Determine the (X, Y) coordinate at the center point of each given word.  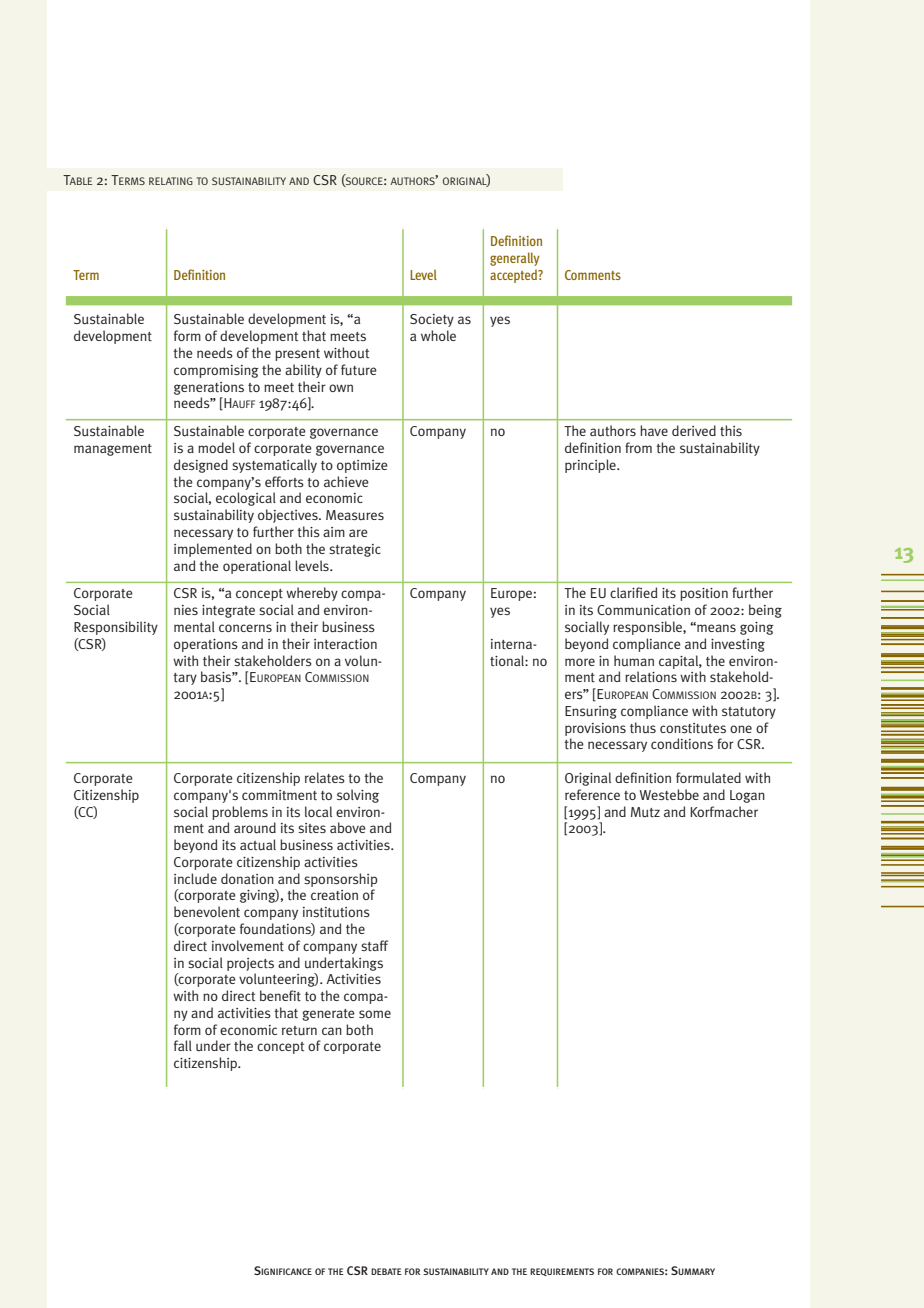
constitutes (693, 728)
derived (694, 430)
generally (515, 259)
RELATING (171, 181)
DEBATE (386, 1271)
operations (206, 645)
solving (358, 796)
